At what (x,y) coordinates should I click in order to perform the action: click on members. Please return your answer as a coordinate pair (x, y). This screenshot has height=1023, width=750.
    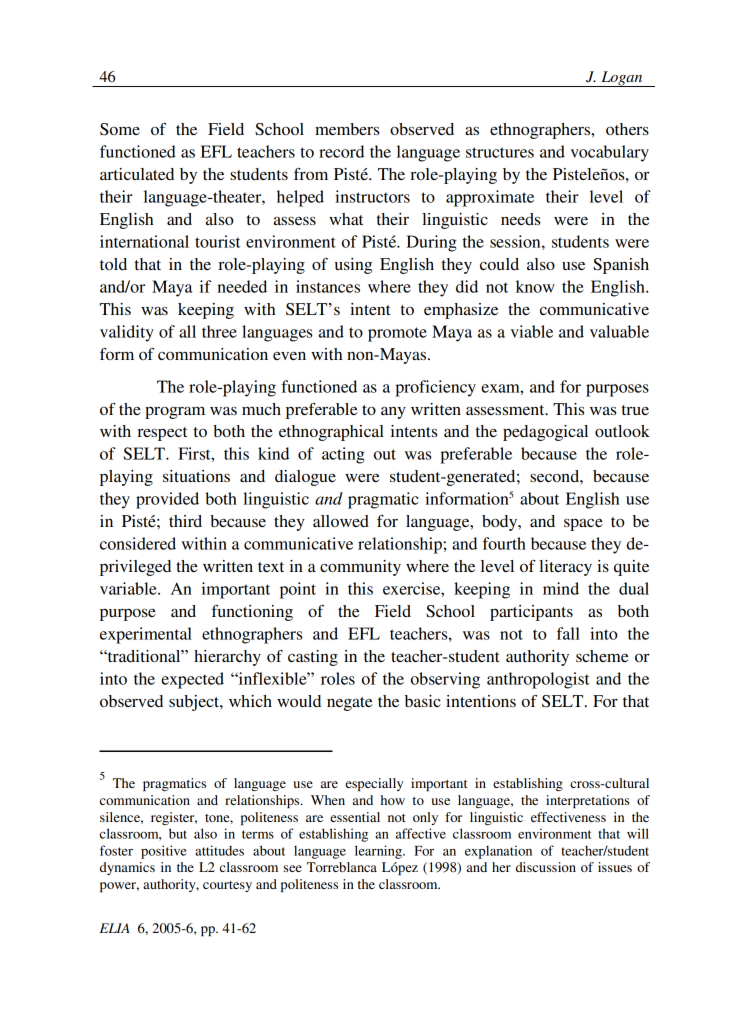
    Looking at the image, I should click on (347, 129).
